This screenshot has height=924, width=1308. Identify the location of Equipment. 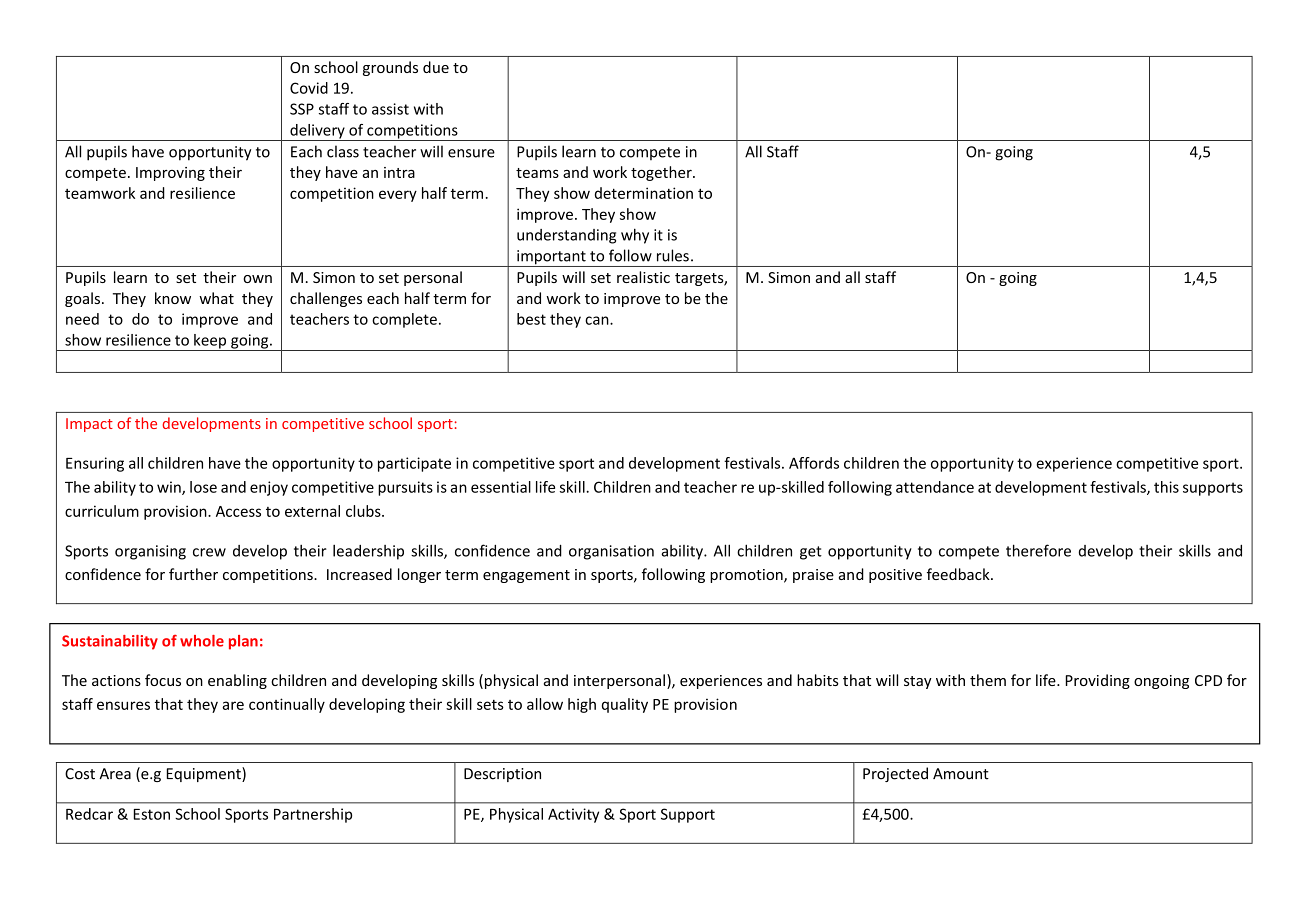
(205, 774).
